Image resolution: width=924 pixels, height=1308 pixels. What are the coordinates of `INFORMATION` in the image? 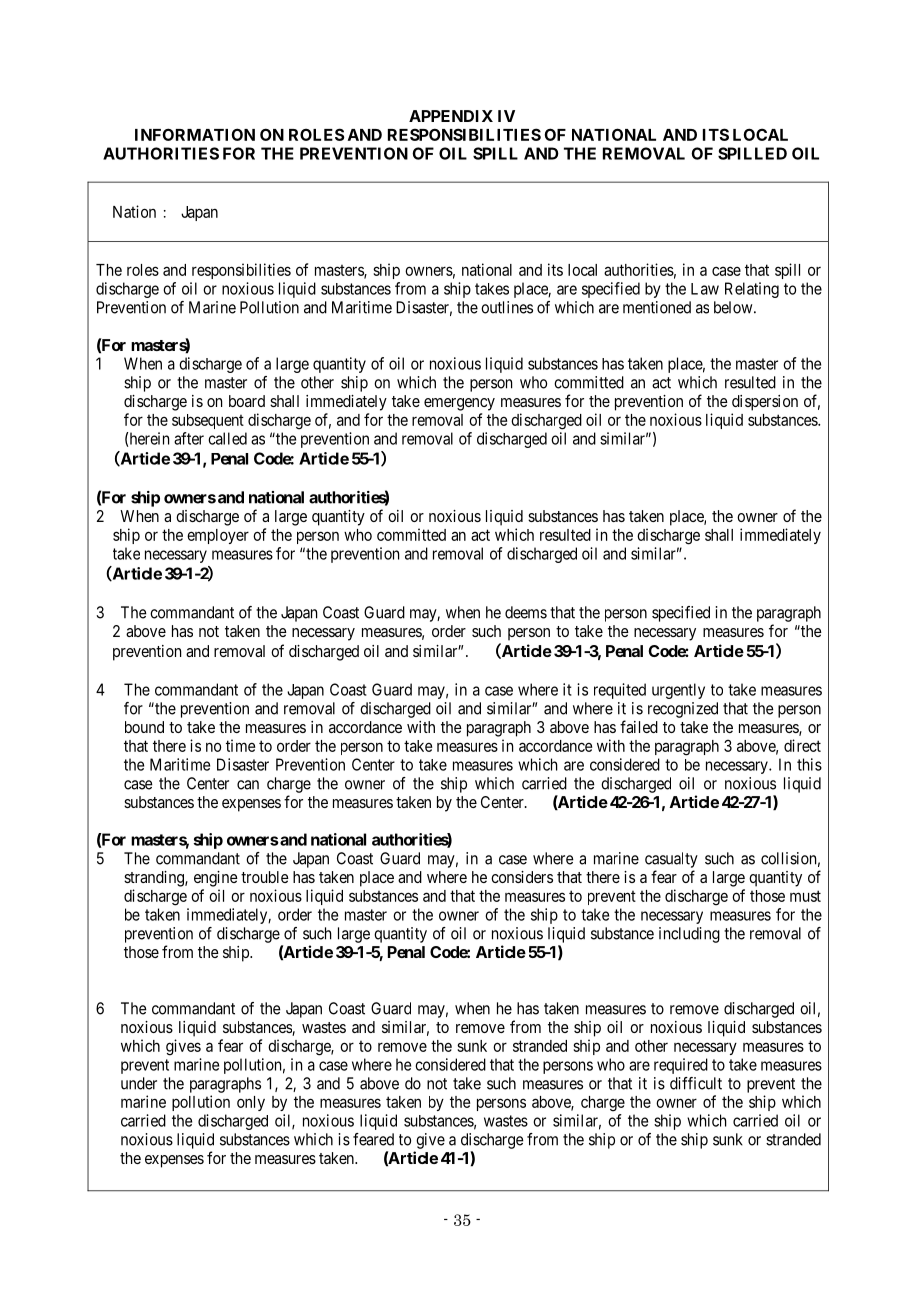 It's located at (195, 134).
